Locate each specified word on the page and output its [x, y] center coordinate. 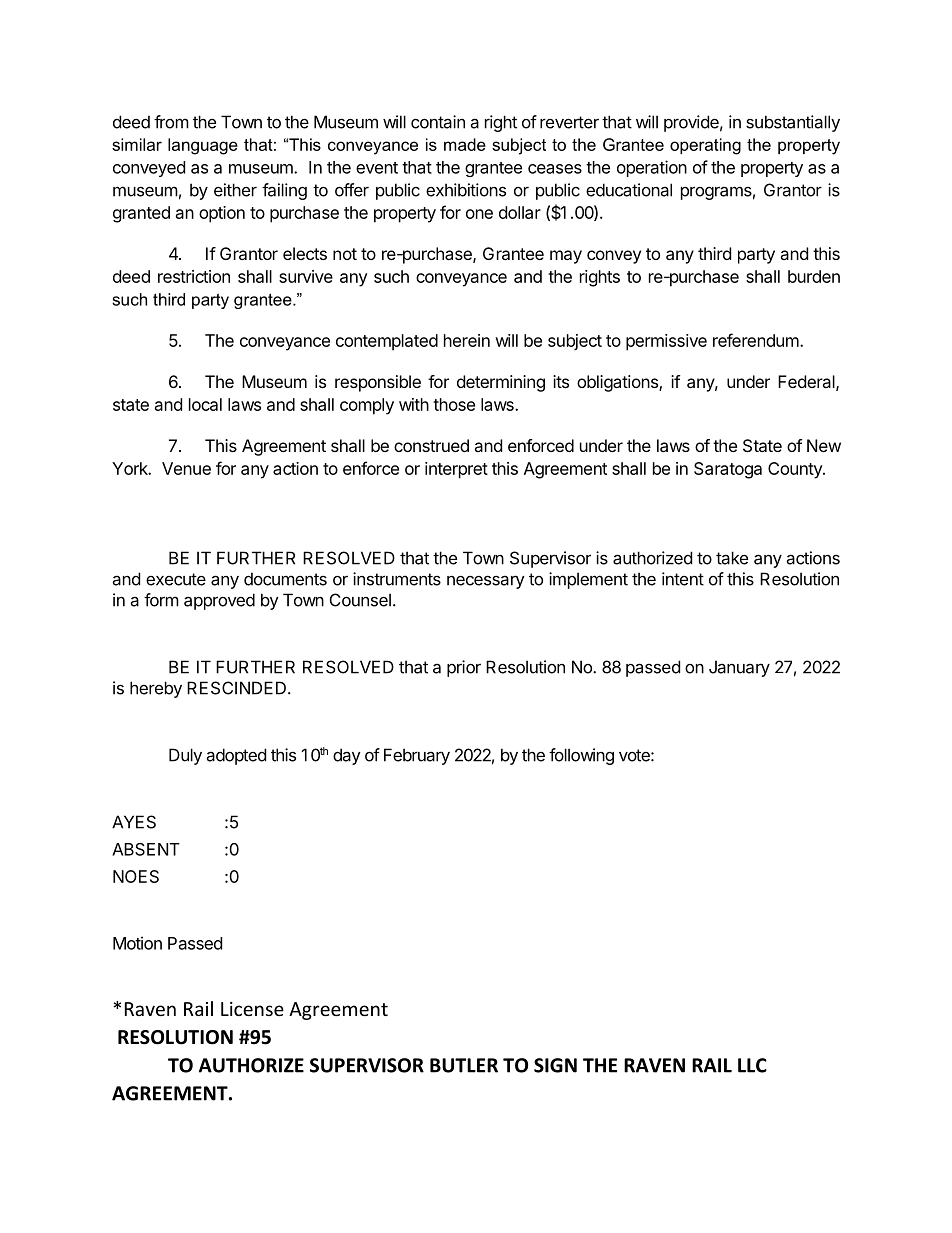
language [203, 146]
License [252, 1009]
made [465, 144]
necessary [486, 582]
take [732, 558]
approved [219, 601]
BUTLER [464, 1065]
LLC [752, 1065]
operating [705, 146]
